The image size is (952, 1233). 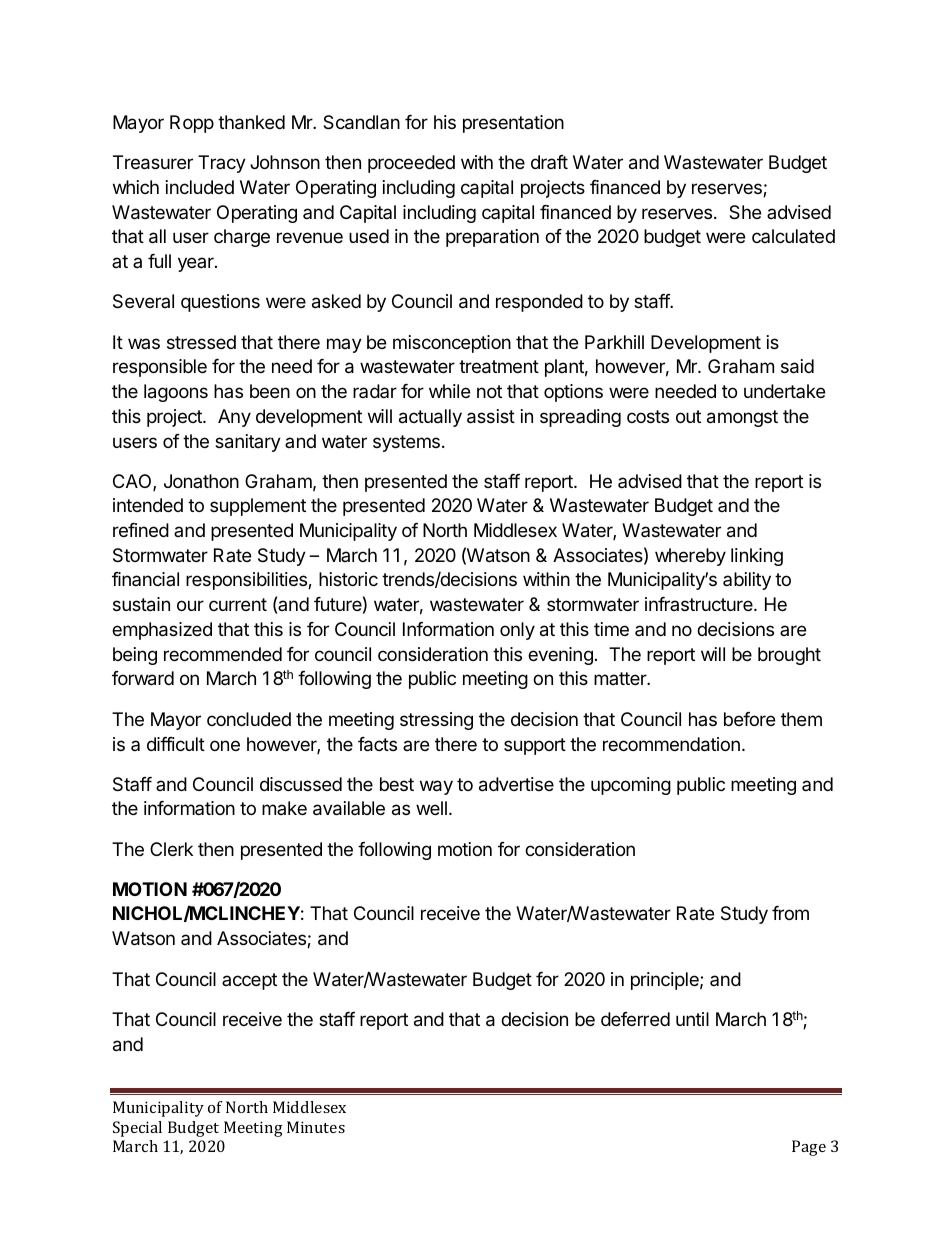 I want to click on responsibilities, so click(x=247, y=581).
